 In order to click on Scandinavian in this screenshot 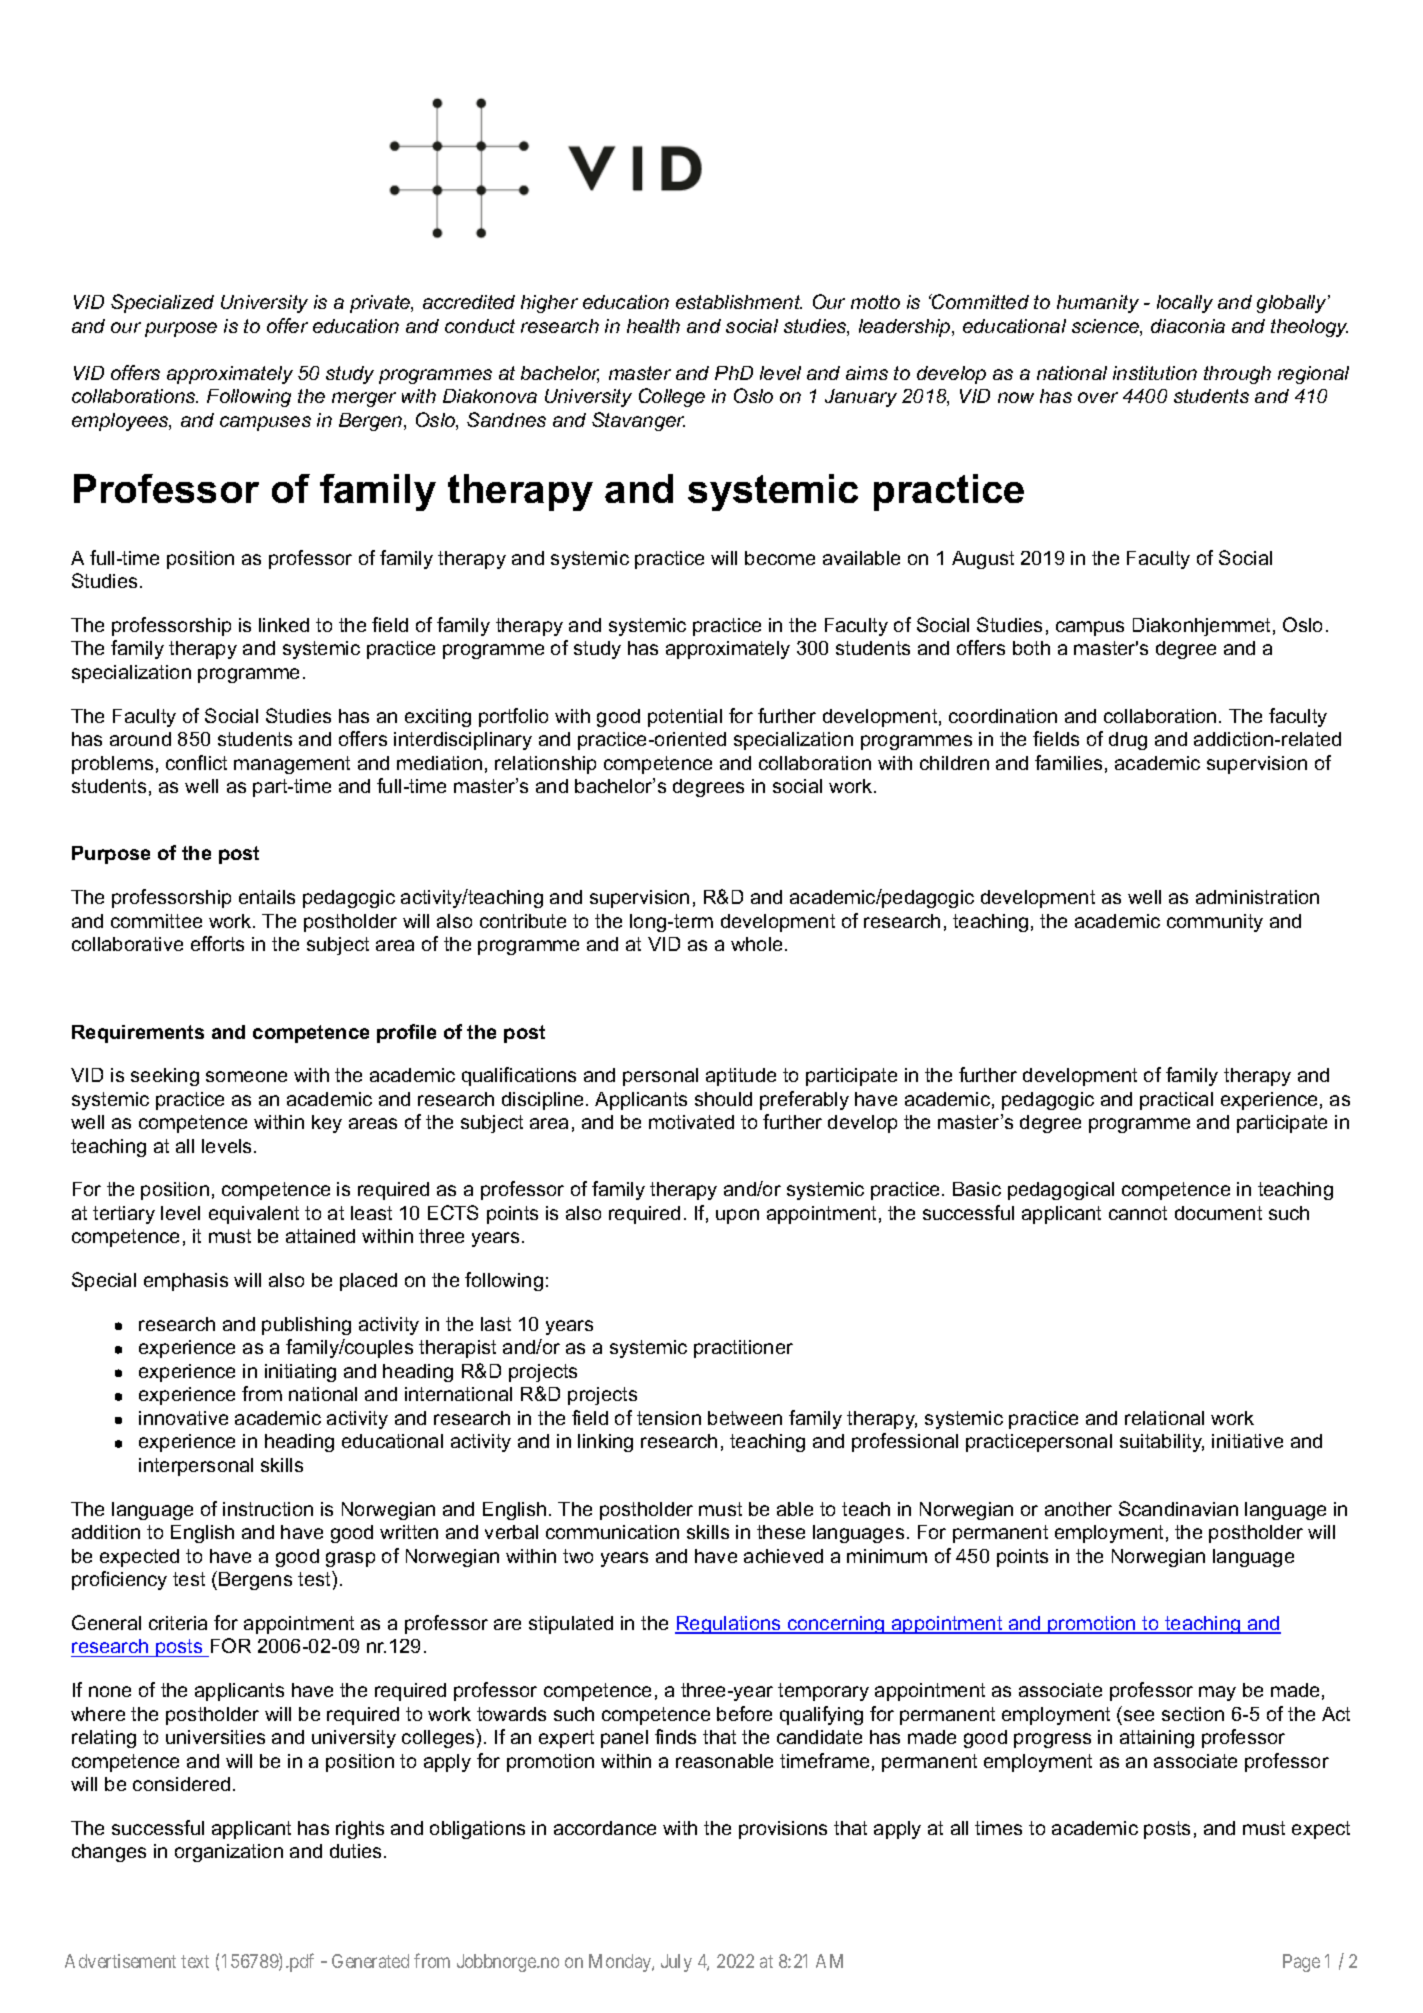, I will do `click(1178, 1508)`.
